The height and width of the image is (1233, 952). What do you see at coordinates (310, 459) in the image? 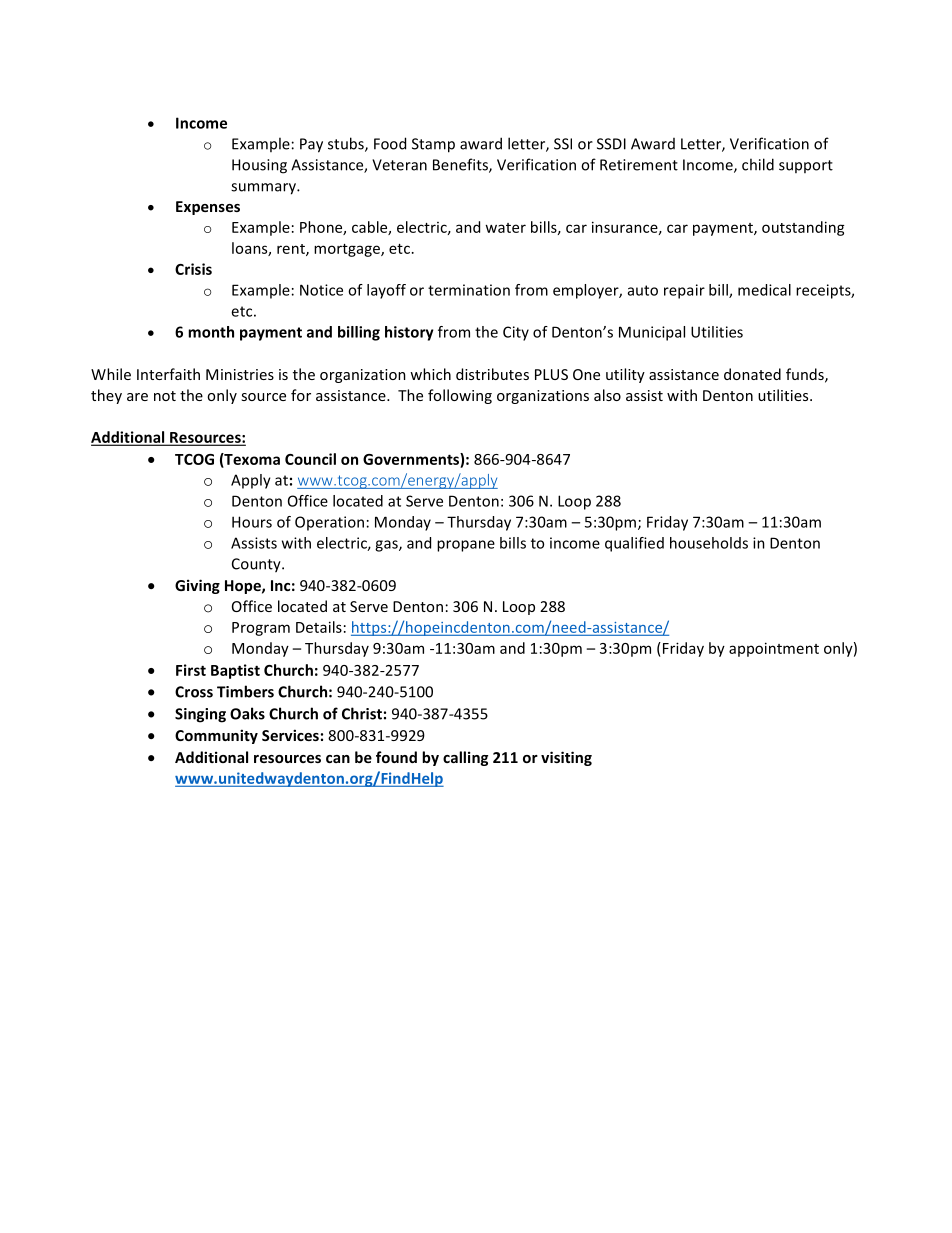
I see `Council` at bounding box center [310, 459].
